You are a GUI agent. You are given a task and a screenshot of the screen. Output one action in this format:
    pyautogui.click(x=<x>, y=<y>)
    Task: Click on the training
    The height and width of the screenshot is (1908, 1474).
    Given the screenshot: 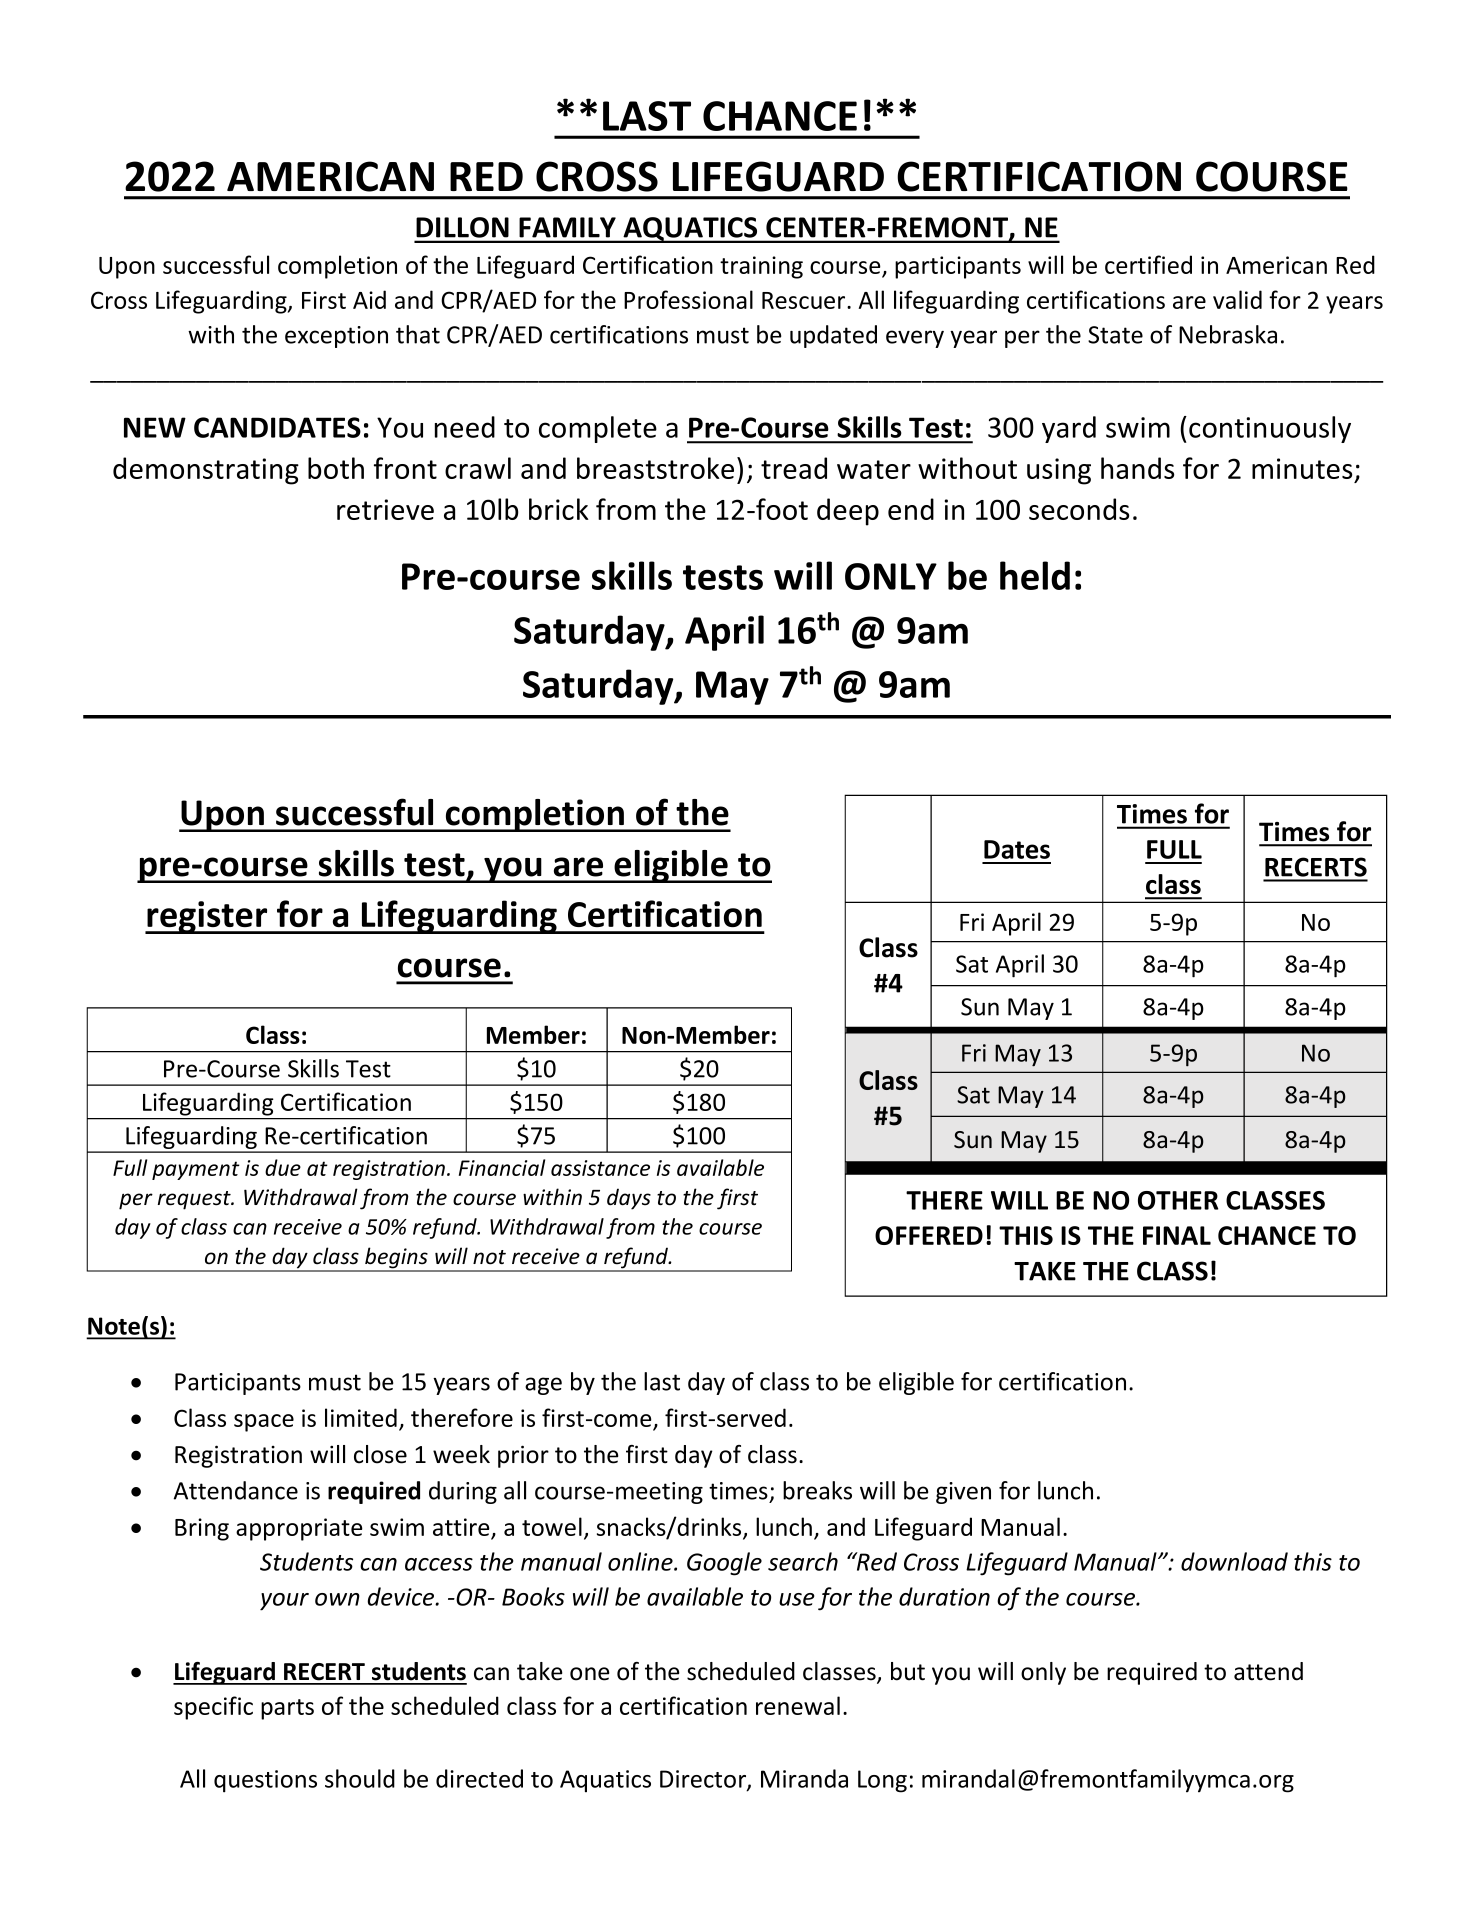 What is the action you would take?
    pyautogui.click(x=761, y=267)
